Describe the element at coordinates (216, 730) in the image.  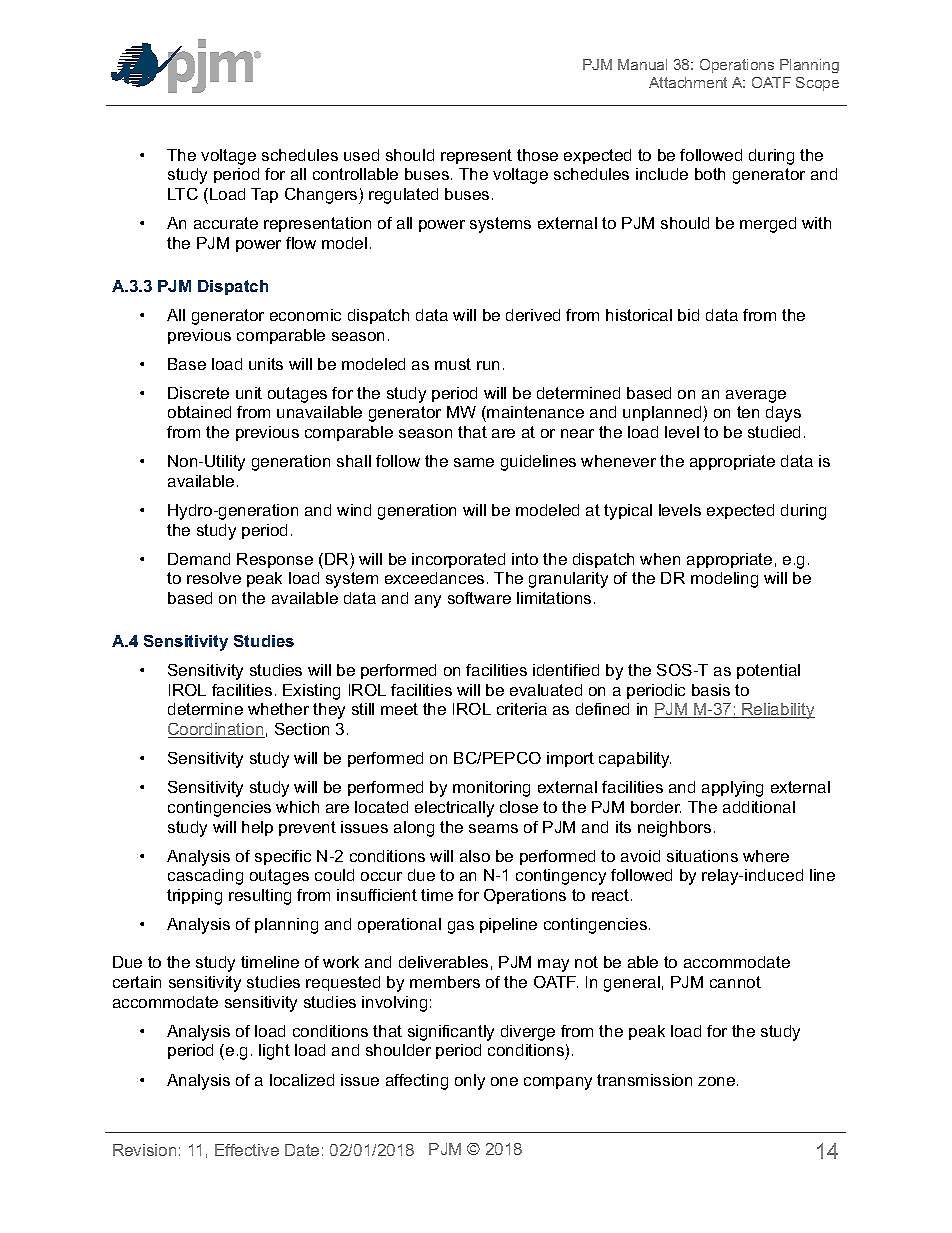
I see `Coordination` at that location.
